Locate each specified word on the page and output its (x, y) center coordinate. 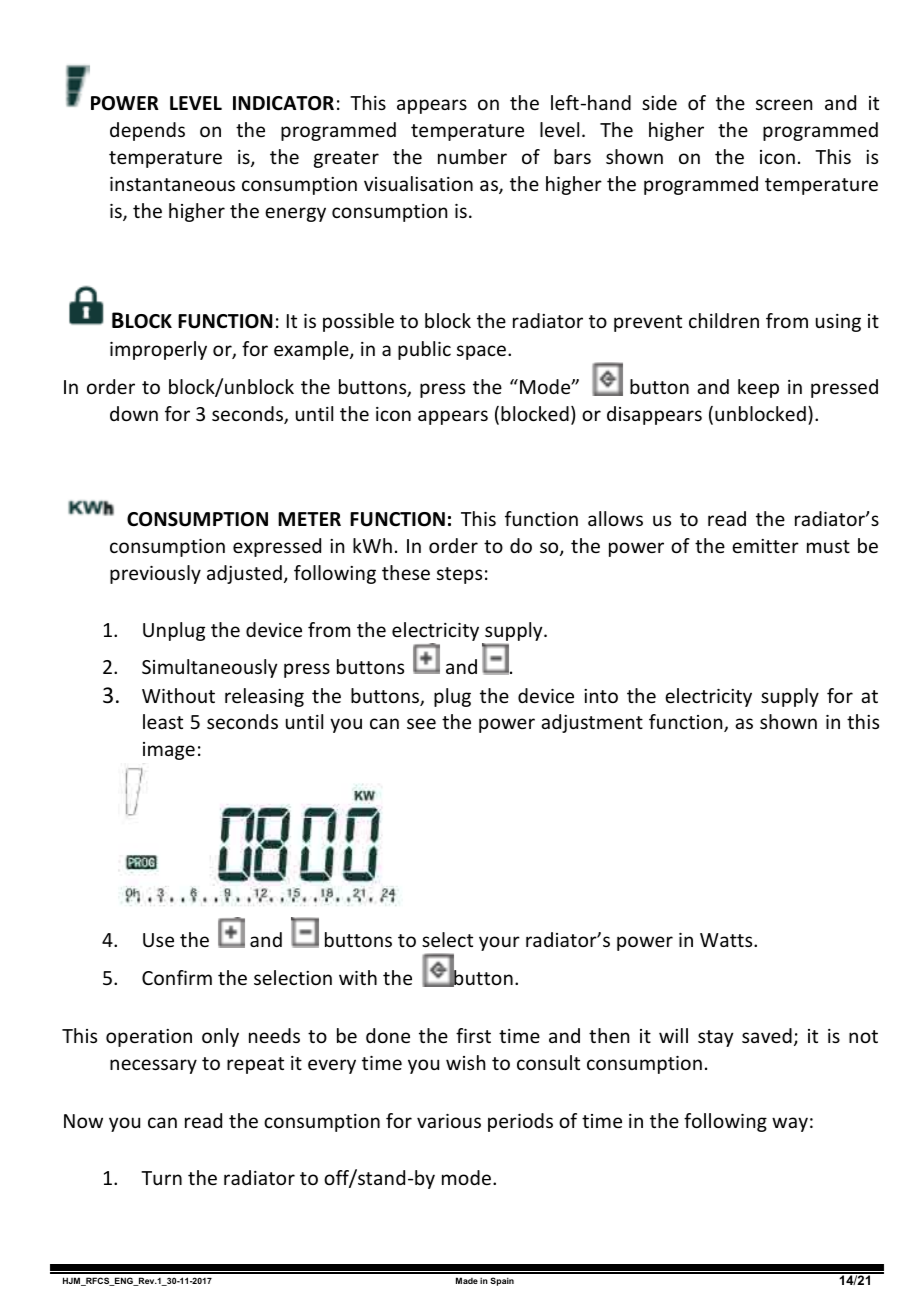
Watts (727, 940)
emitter (765, 546)
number (472, 156)
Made (467, 1280)
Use (158, 940)
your (499, 943)
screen (784, 104)
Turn (161, 1178)
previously (155, 574)
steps (459, 575)
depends (147, 131)
